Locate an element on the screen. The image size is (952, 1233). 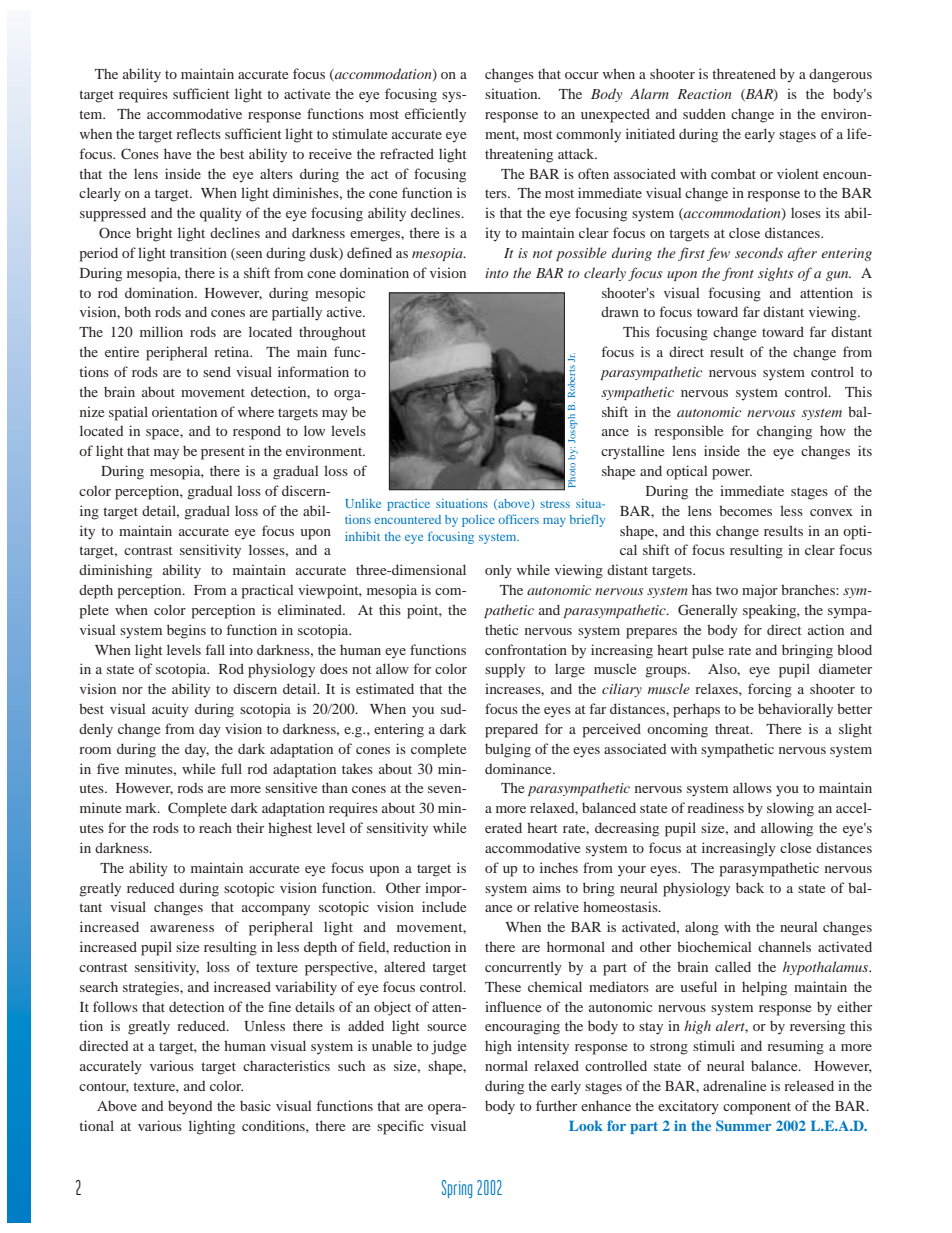
begins is located at coordinates (186, 631).
